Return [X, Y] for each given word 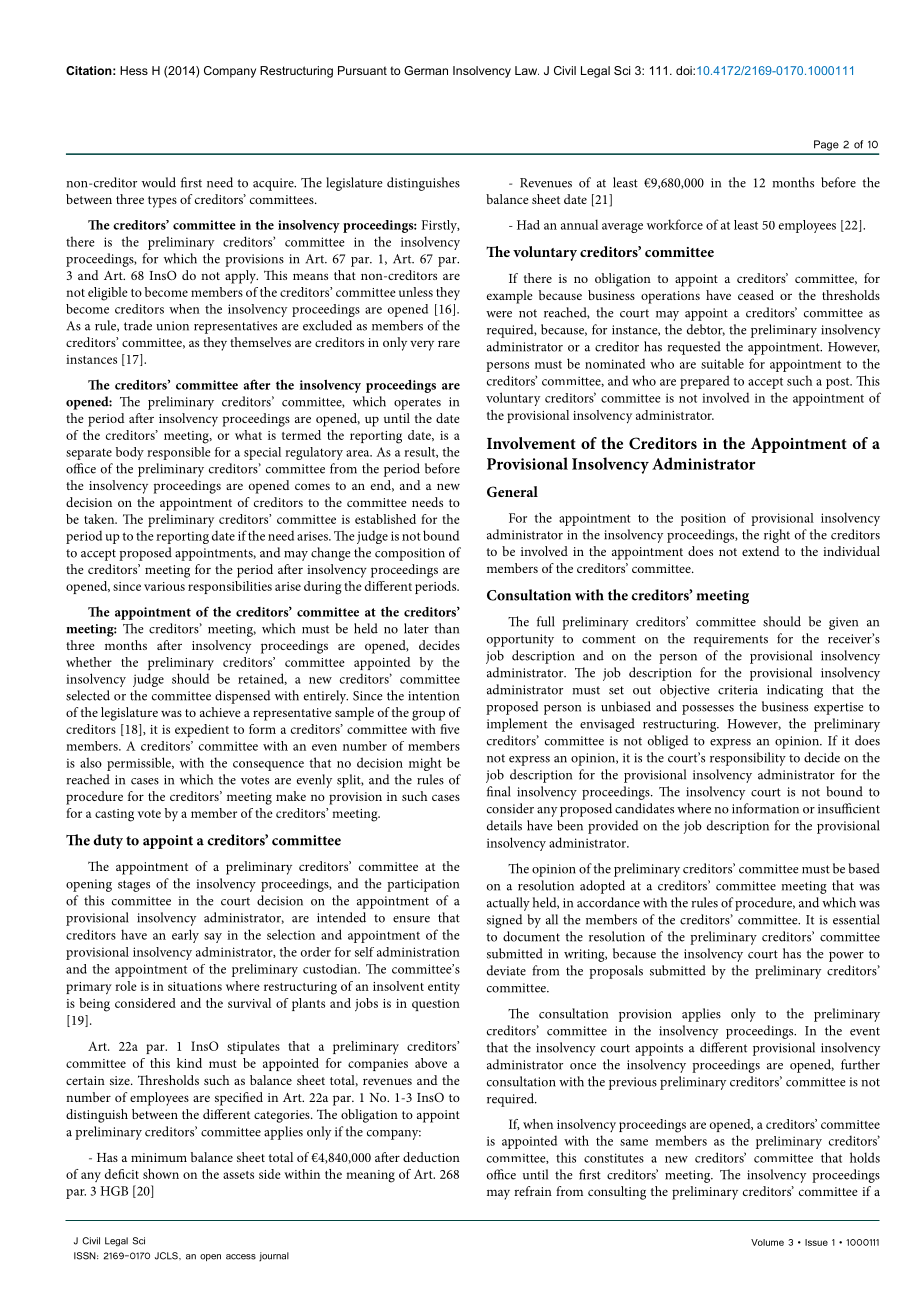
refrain [533, 1191]
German [426, 70]
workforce [675, 224]
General [512, 491]
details [504, 825]
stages [134, 886]
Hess [134, 70]
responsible [178, 453]
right [777, 536]
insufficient [849, 808]
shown [161, 1174]
